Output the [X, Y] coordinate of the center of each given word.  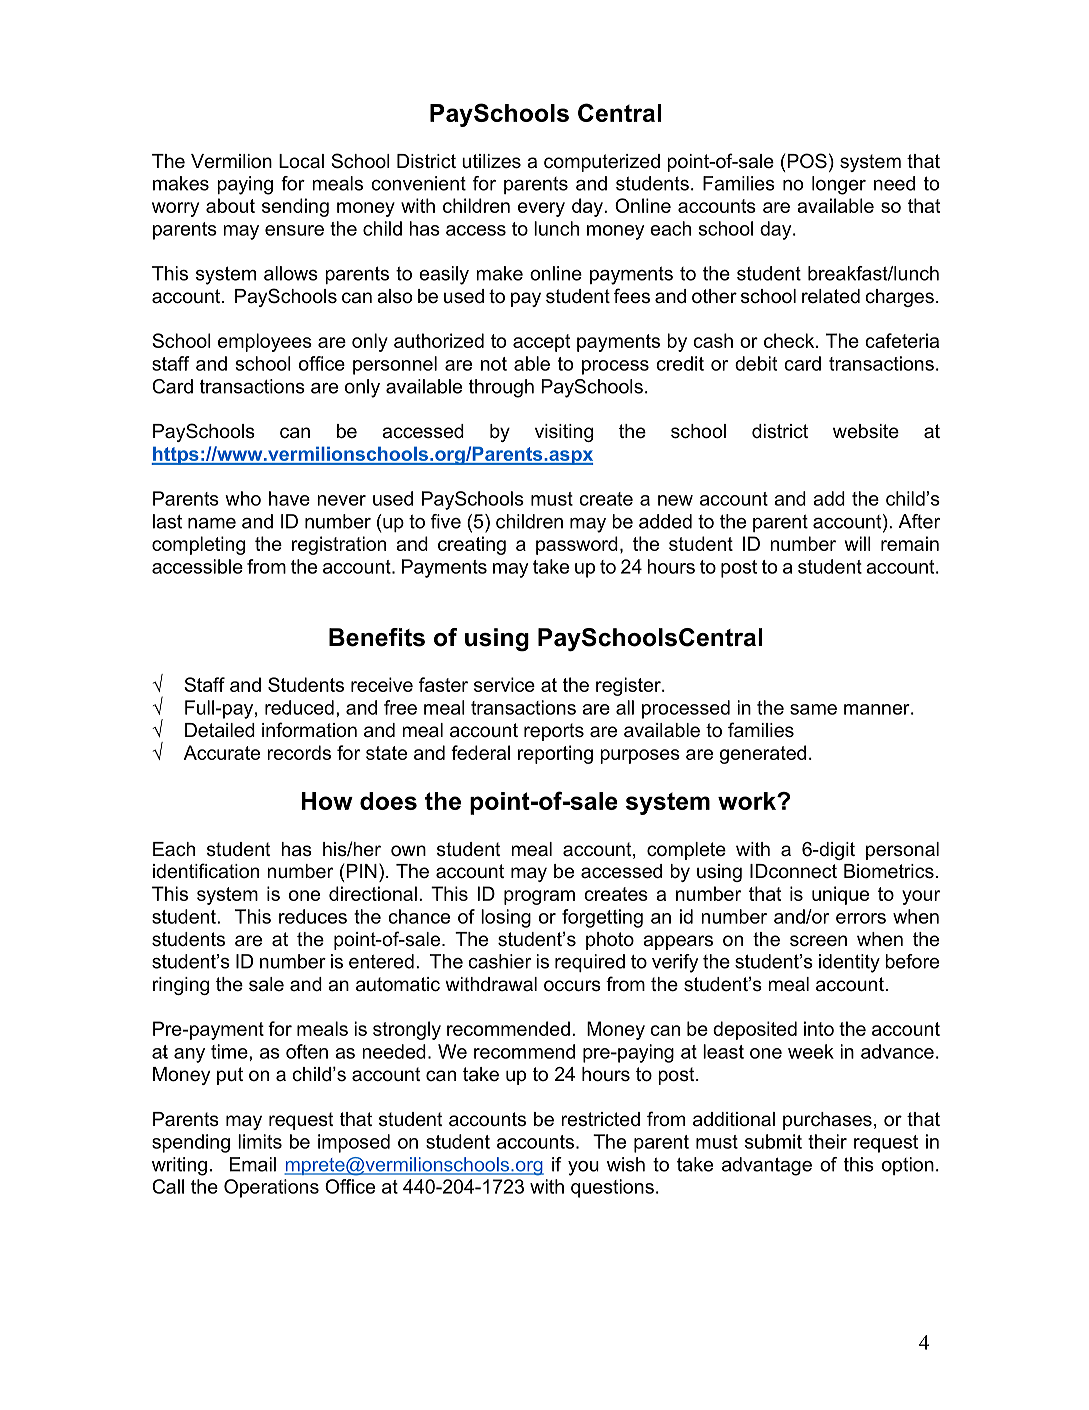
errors [861, 918]
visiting [564, 433]
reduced [299, 707]
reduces [313, 916]
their [827, 1141]
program [539, 897]
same [813, 709]
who [243, 498]
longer [839, 185]
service [504, 684]
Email [252, 1164]
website [866, 431]
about [230, 205]
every [541, 209]
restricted [600, 1119]
